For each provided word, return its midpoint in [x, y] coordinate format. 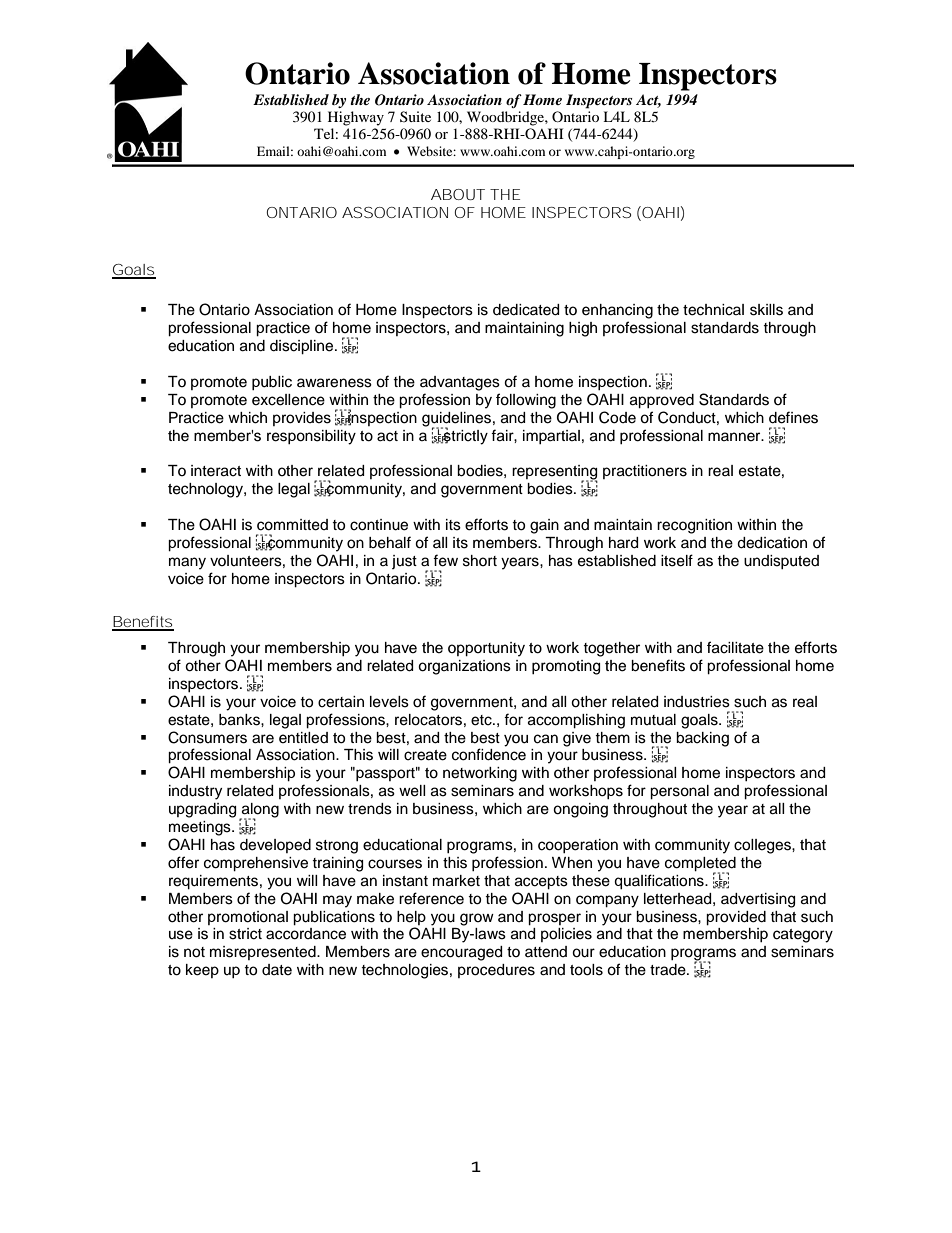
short [480, 561]
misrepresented [264, 953]
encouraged [461, 953]
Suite [415, 116]
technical [713, 310]
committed [292, 525]
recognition [694, 526]
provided [736, 918]
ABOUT [458, 194]
